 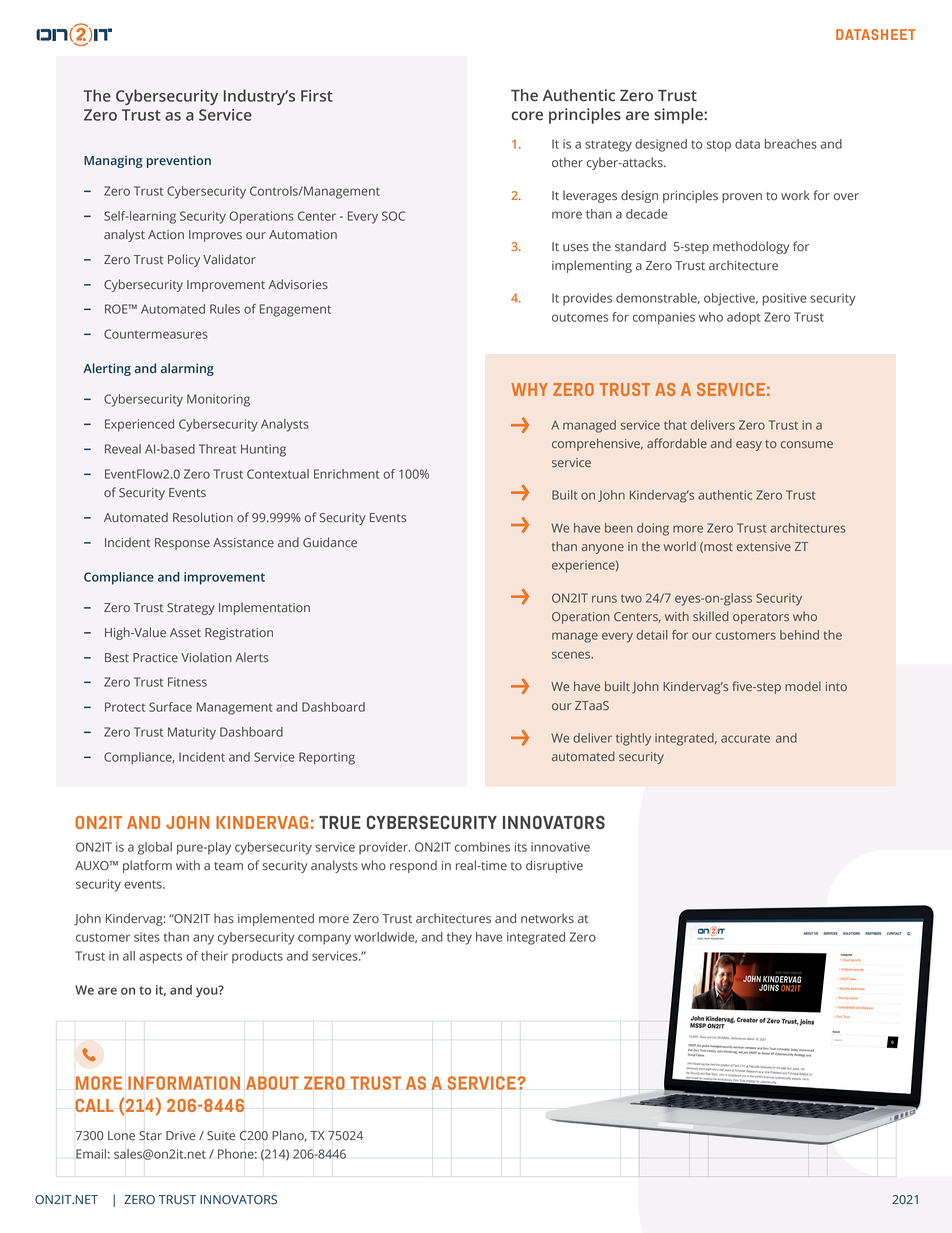 What do you see at coordinates (179, 161) in the page?
I see `prevention` at bounding box center [179, 161].
